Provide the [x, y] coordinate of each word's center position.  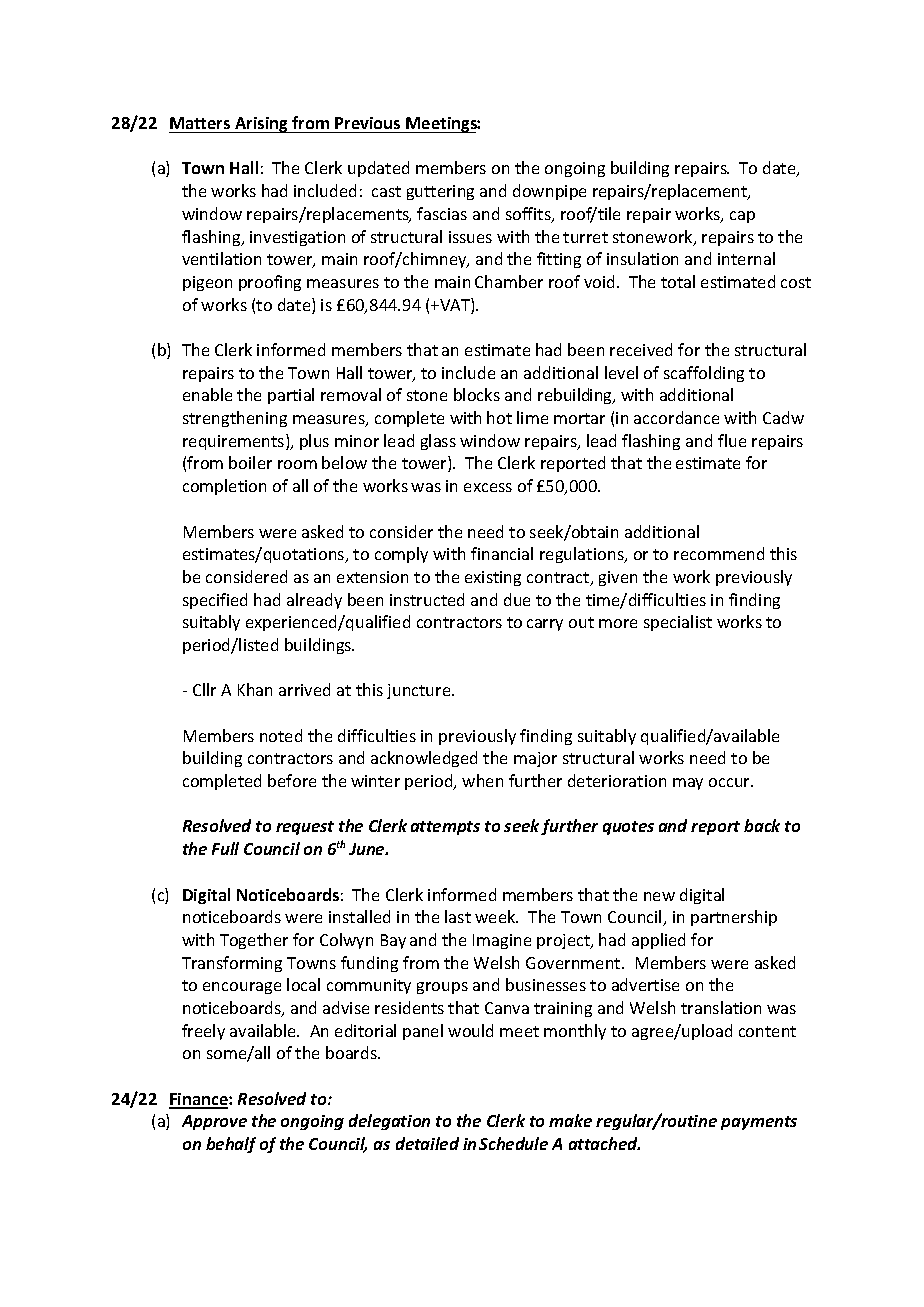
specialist [678, 623]
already [314, 601]
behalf [231, 1145]
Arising [262, 125]
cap [742, 217]
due [517, 599]
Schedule [513, 1143]
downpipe [549, 192]
